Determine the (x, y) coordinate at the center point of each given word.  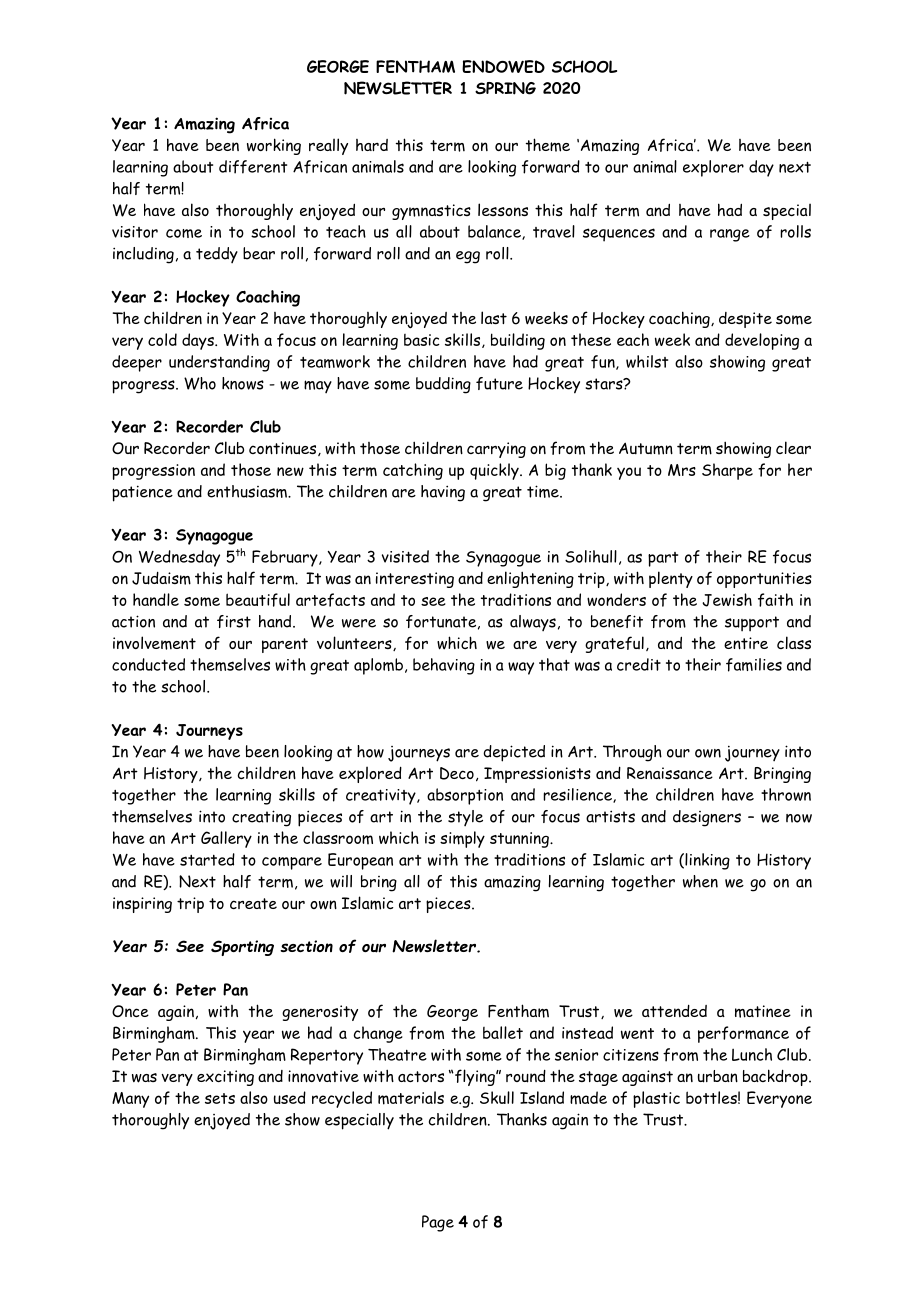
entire (746, 643)
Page (438, 1223)
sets (220, 1098)
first (234, 621)
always (533, 623)
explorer (713, 168)
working (274, 146)
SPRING (505, 88)
